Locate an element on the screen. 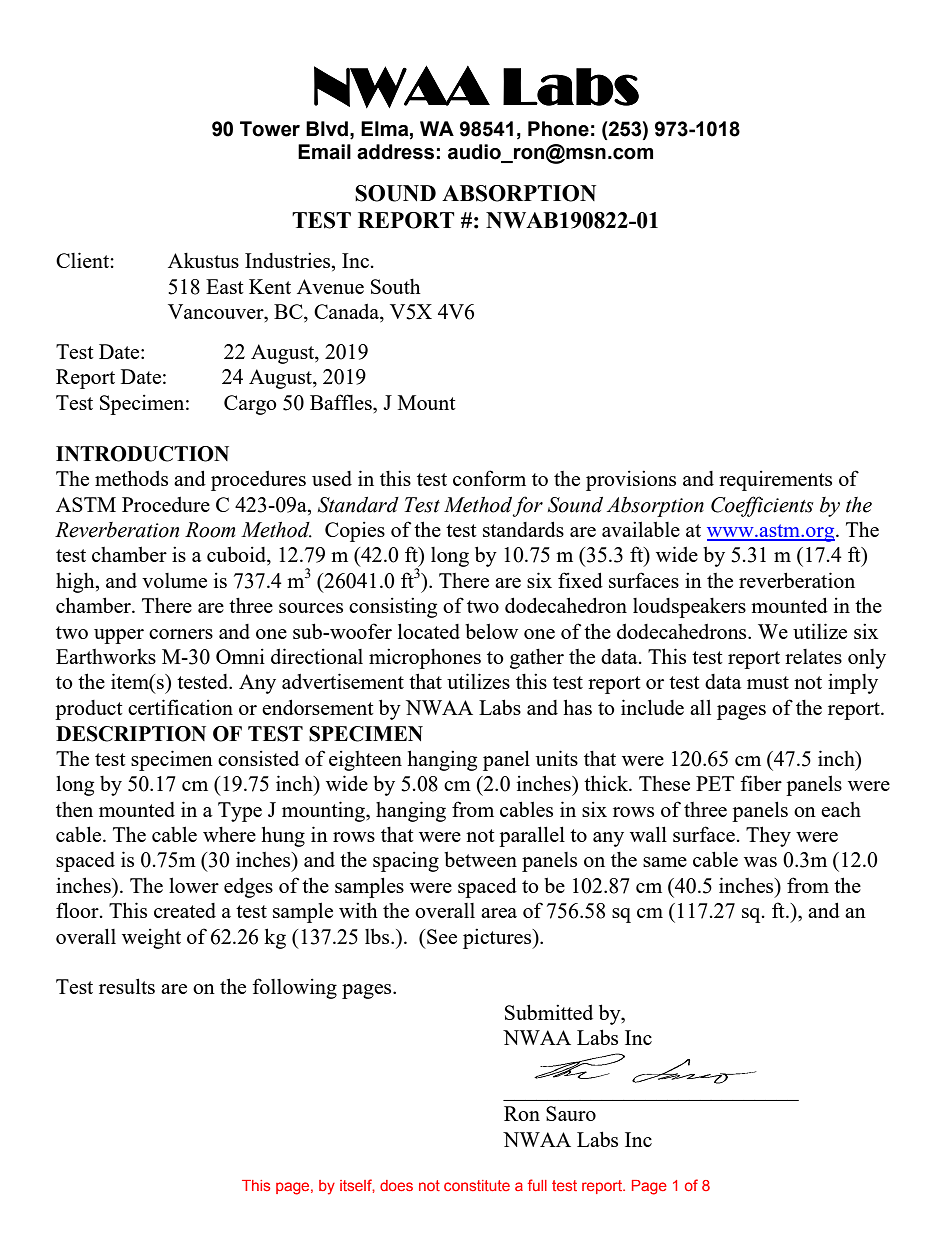 The height and width of the screenshot is (1233, 952). does is located at coordinates (396, 1185).
